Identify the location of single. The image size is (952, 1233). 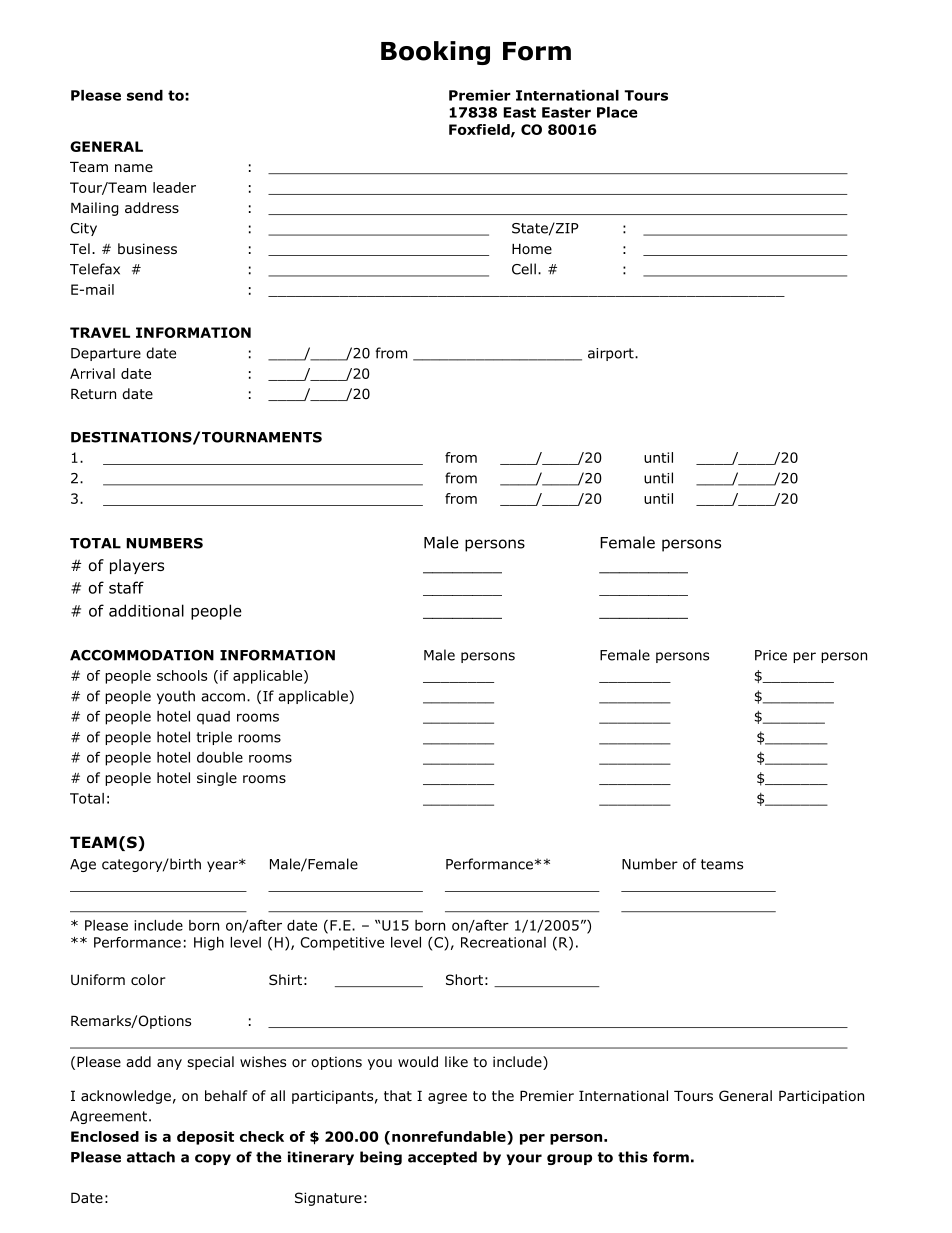
(217, 779).
